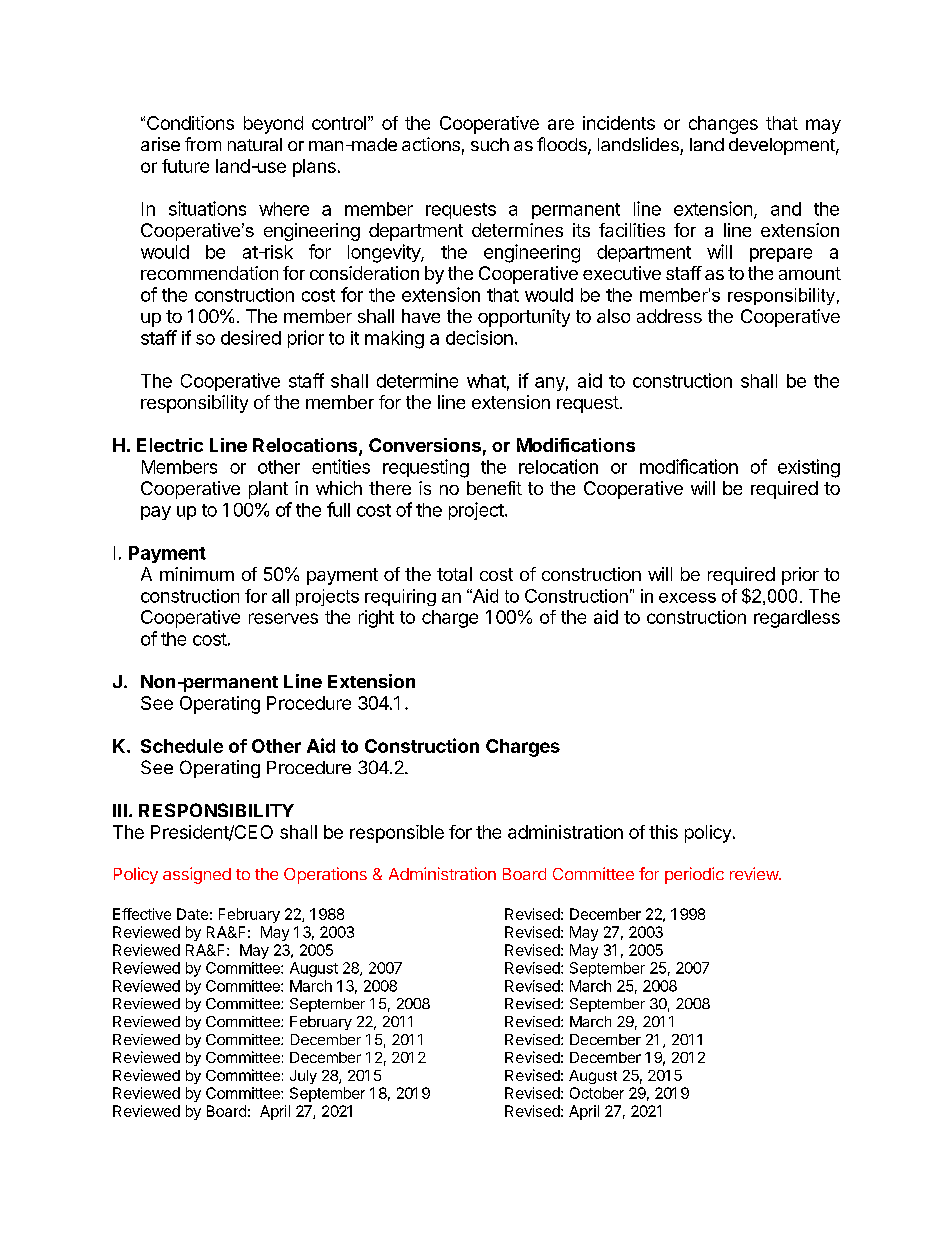 This document has height=1233, width=952. What do you see at coordinates (669, 316) in the document?
I see `address` at bounding box center [669, 316].
